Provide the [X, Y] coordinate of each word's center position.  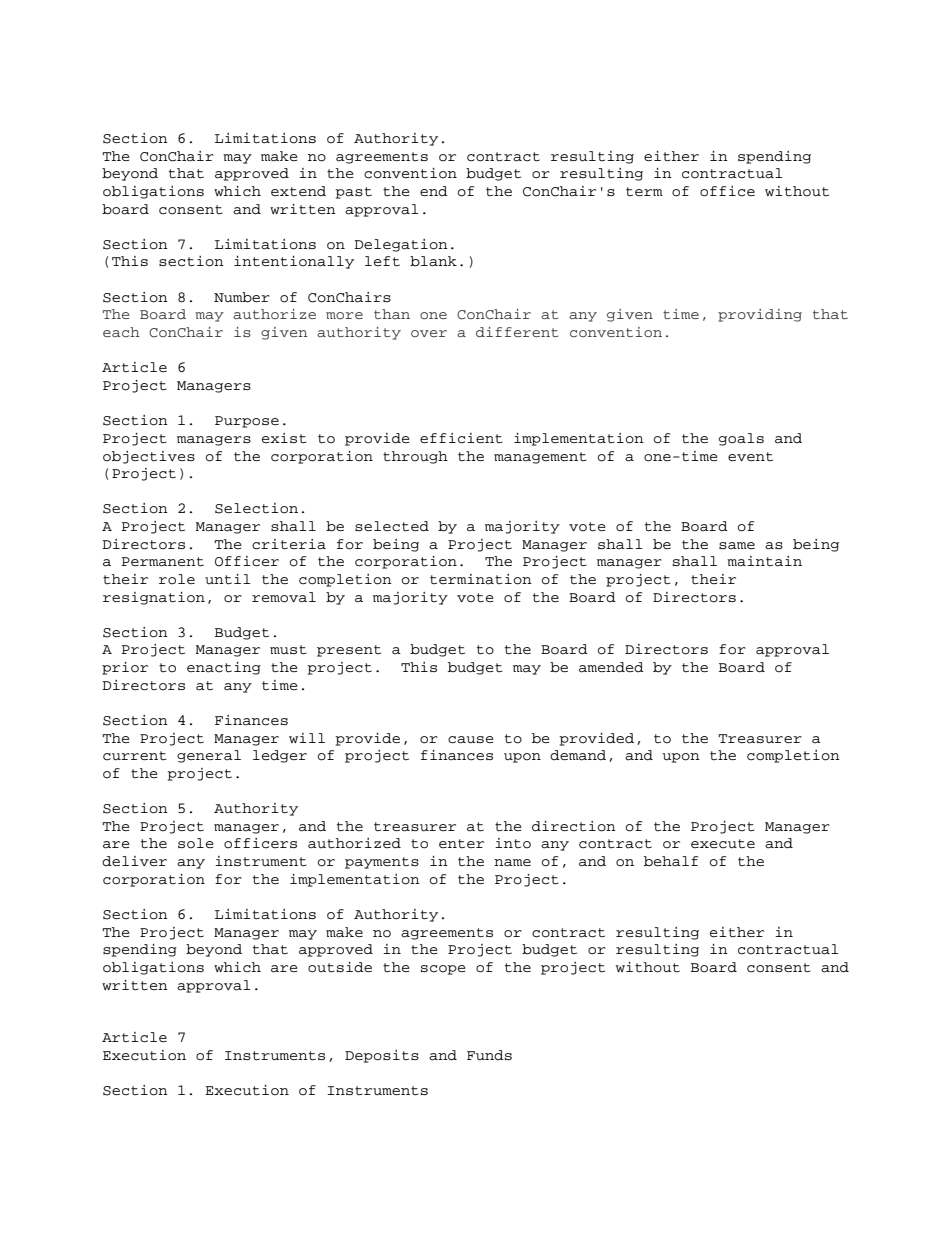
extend [298, 191]
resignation [154, 598]
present [349, 651]
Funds [489, 1055]
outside [340, 967]
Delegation [401, 245]
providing [760, 315]
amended [611, 667]
